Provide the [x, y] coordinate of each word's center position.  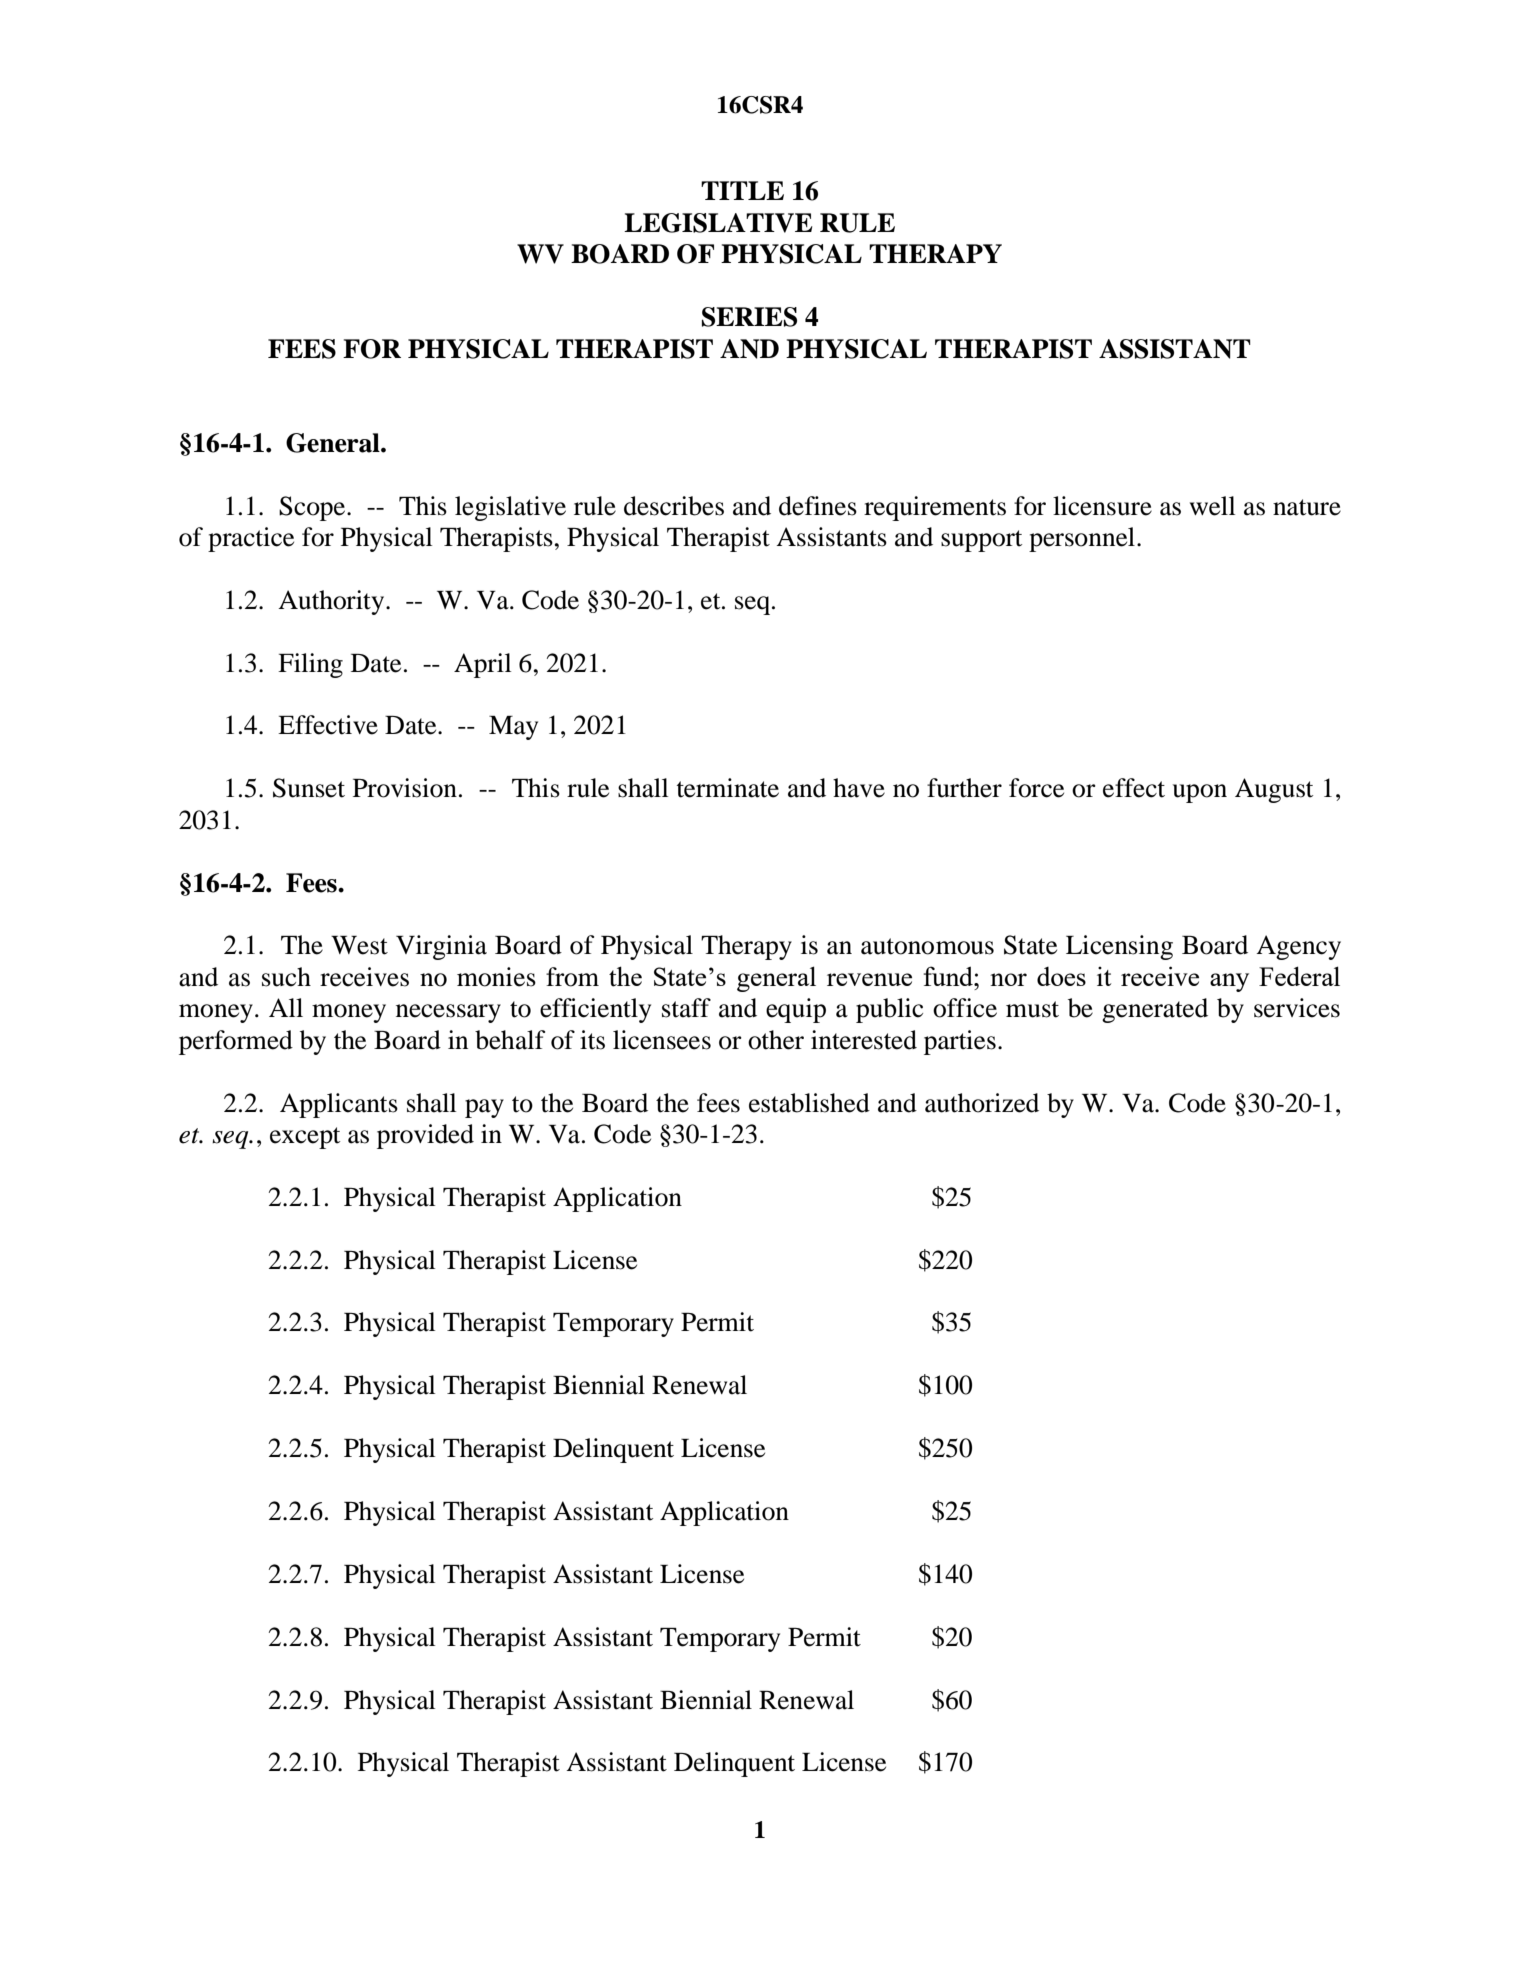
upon [1200, 793]
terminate [727, 788]
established [809, 1103]
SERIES [749, 317]
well [1213, 506]
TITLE [742, 190]
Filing [310, 665]
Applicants [339, 1105]
